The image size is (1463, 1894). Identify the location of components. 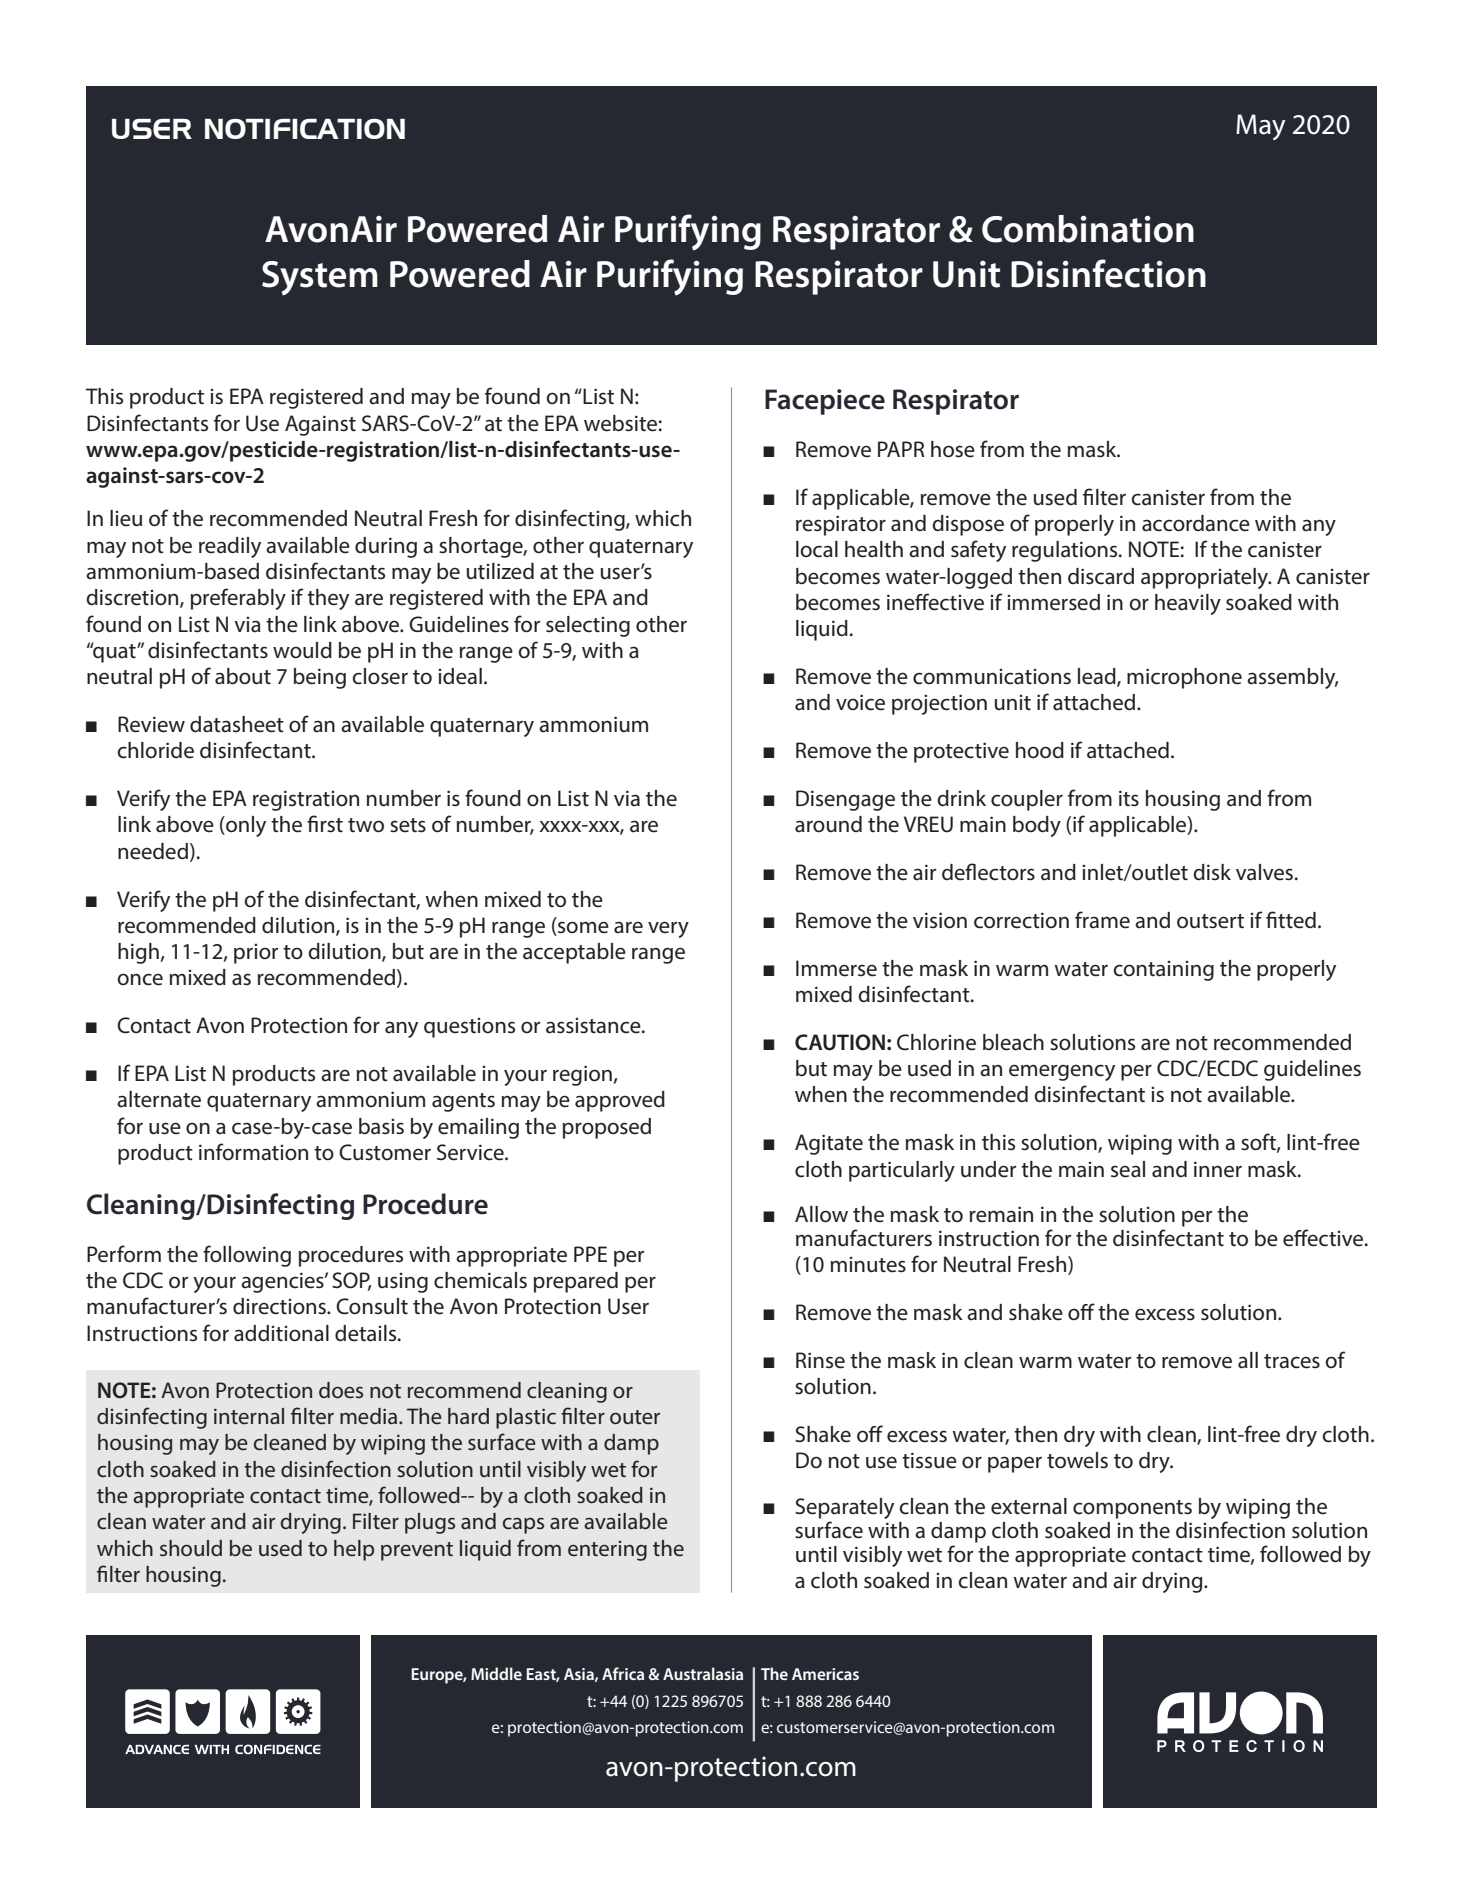
(1132, 1509).
